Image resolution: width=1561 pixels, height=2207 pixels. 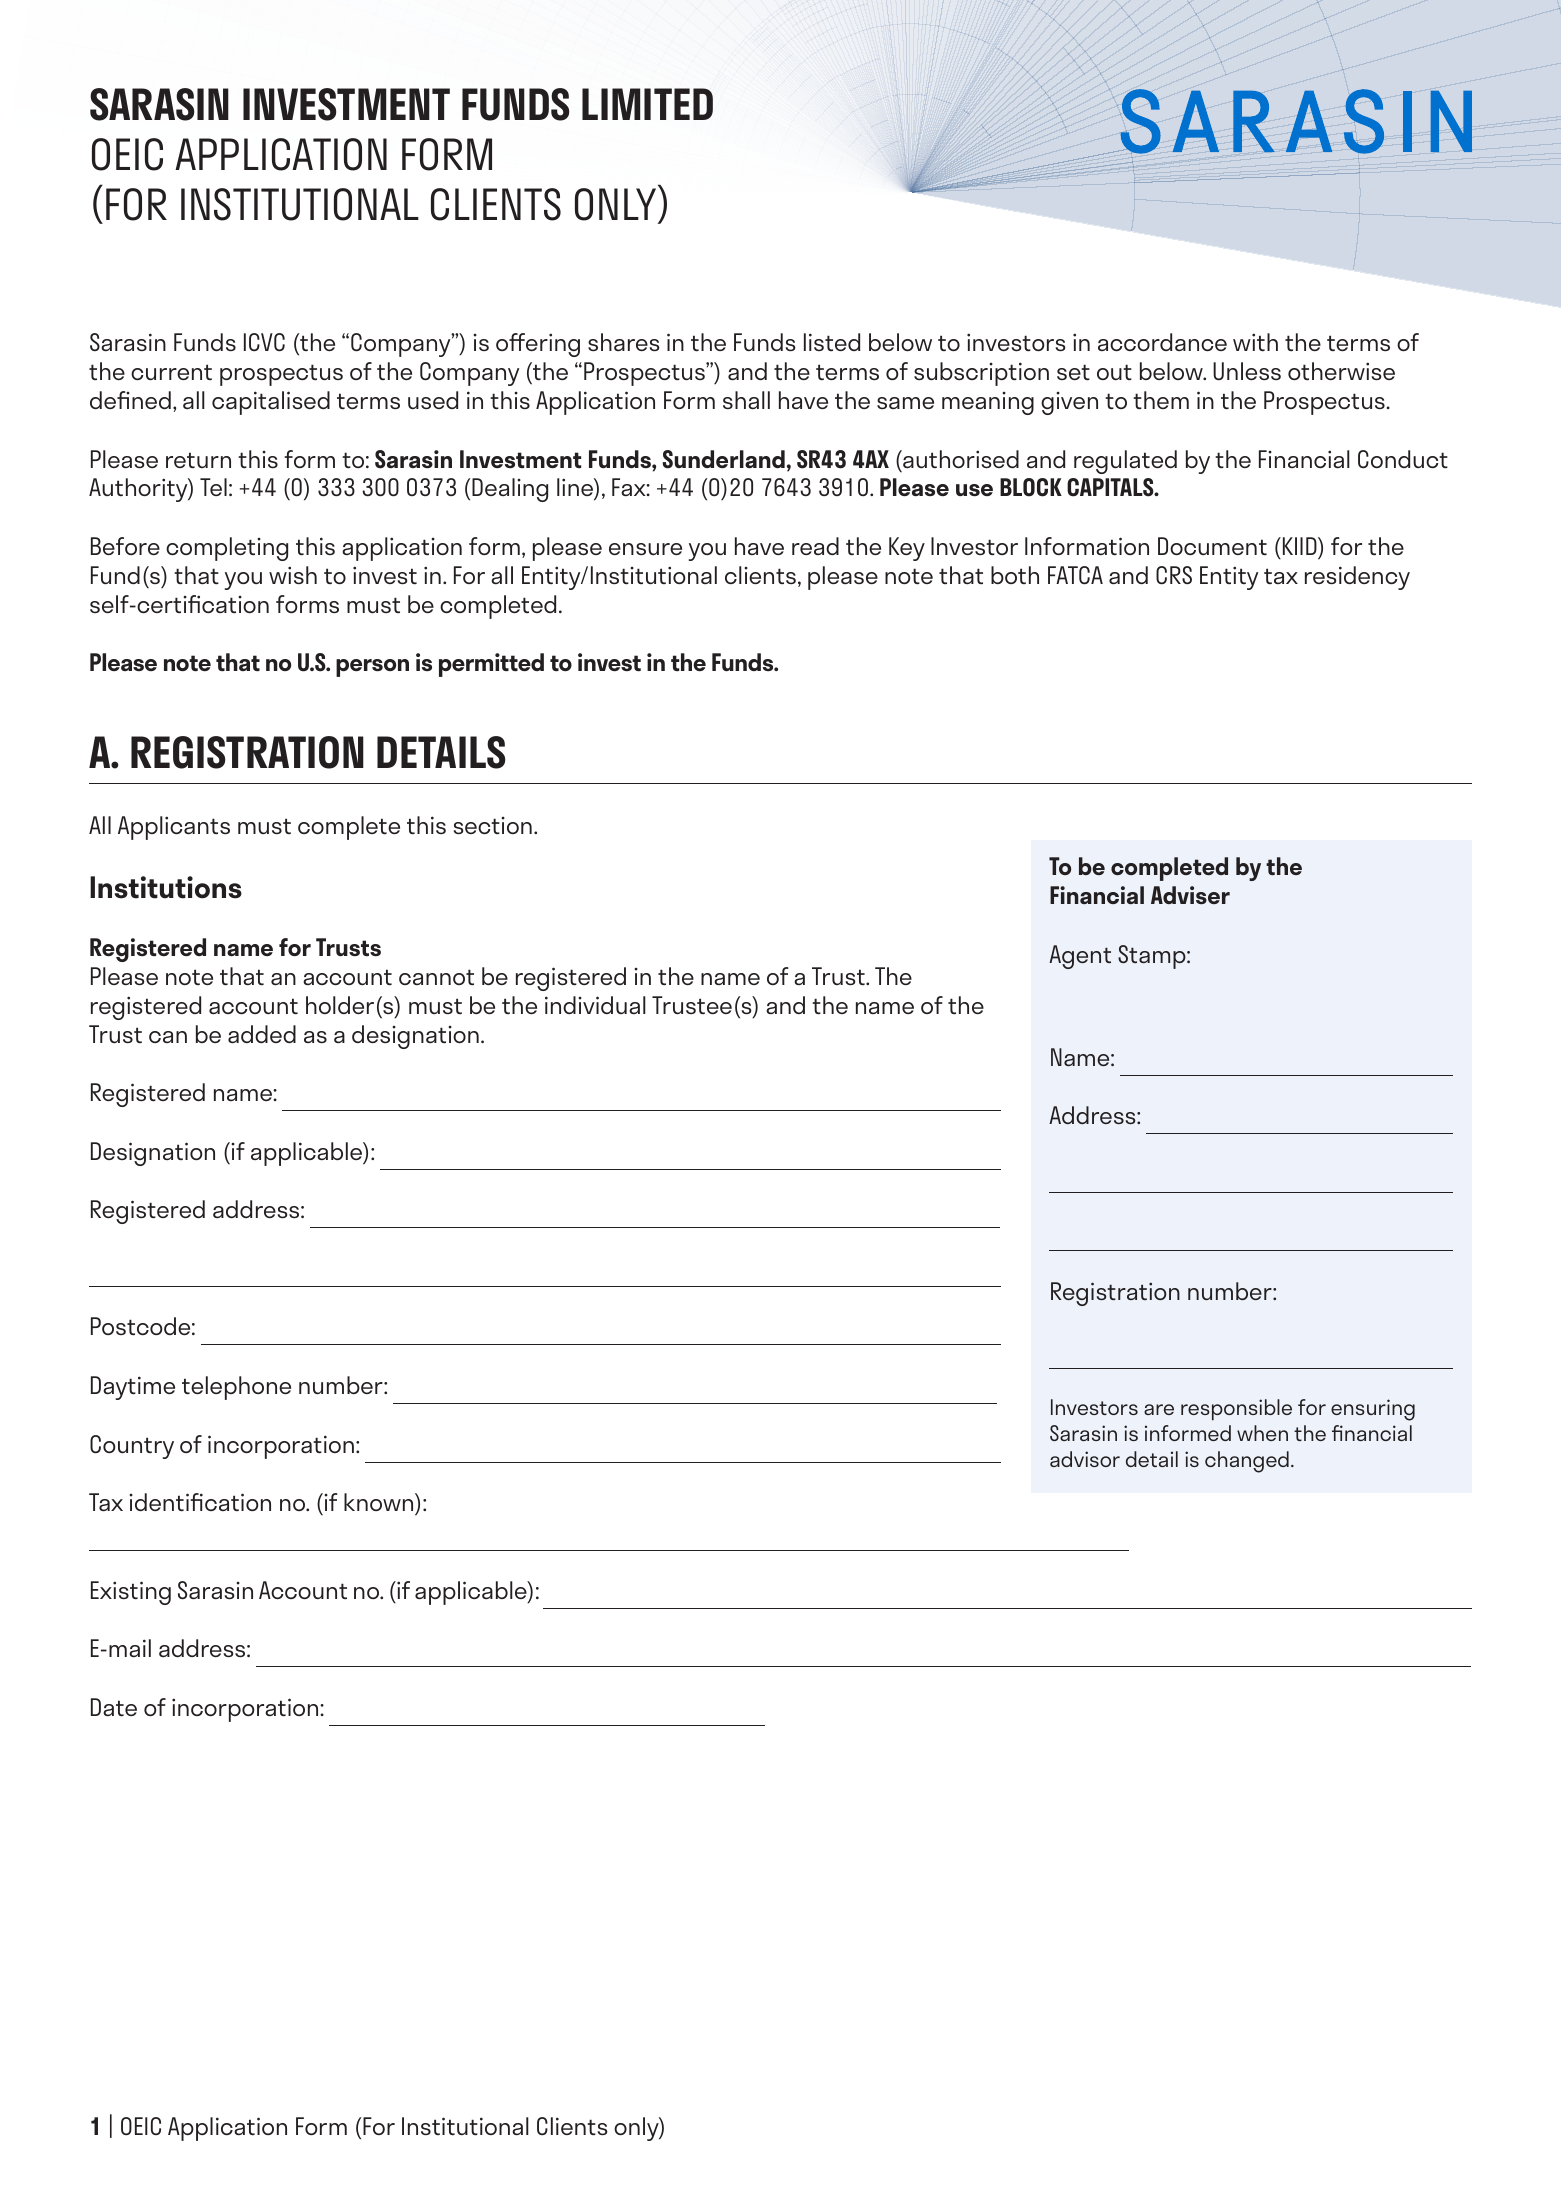 I want to click on known, so click(x=380, y=1502).
